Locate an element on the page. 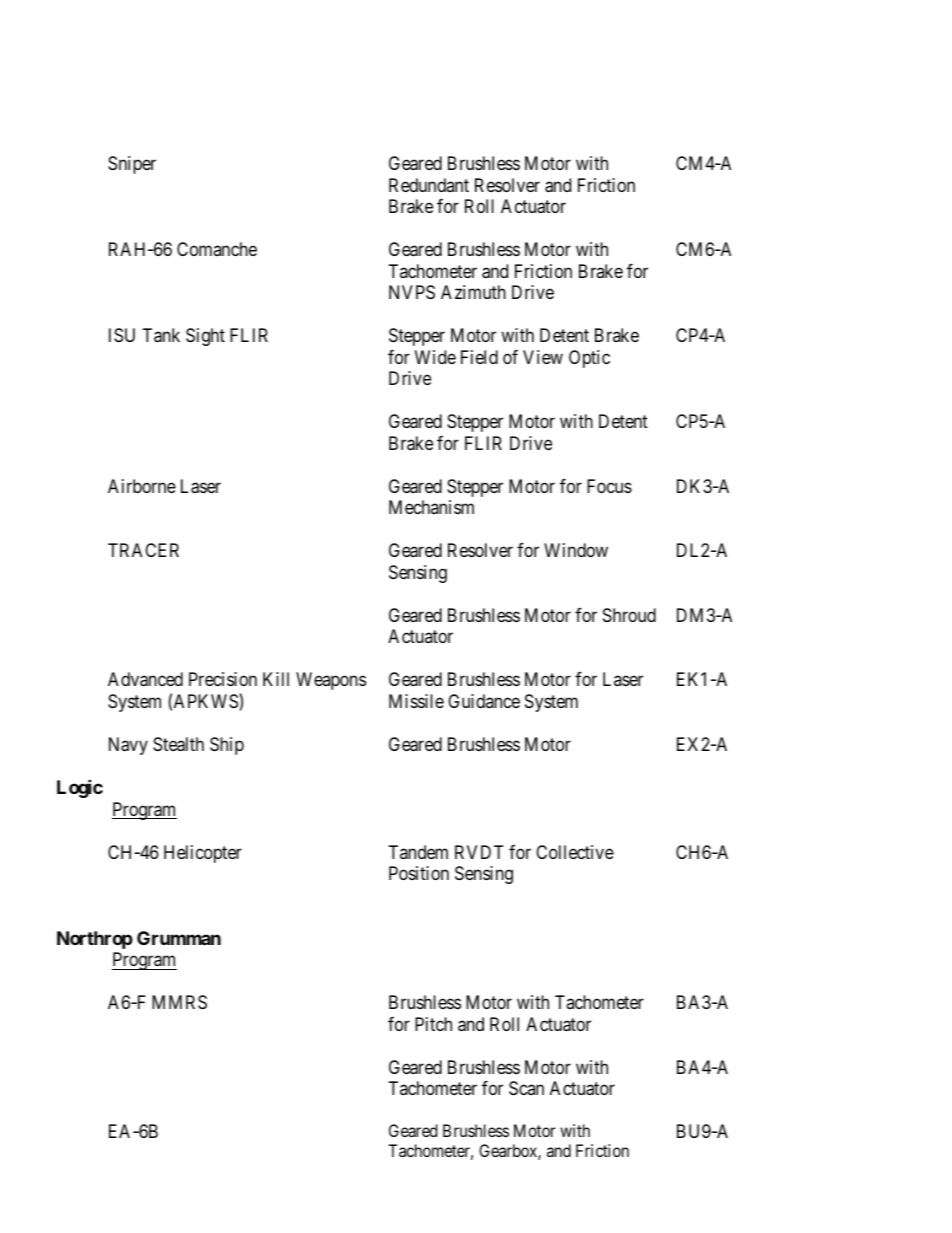  Advanced is located at coordinates (145, 679).
